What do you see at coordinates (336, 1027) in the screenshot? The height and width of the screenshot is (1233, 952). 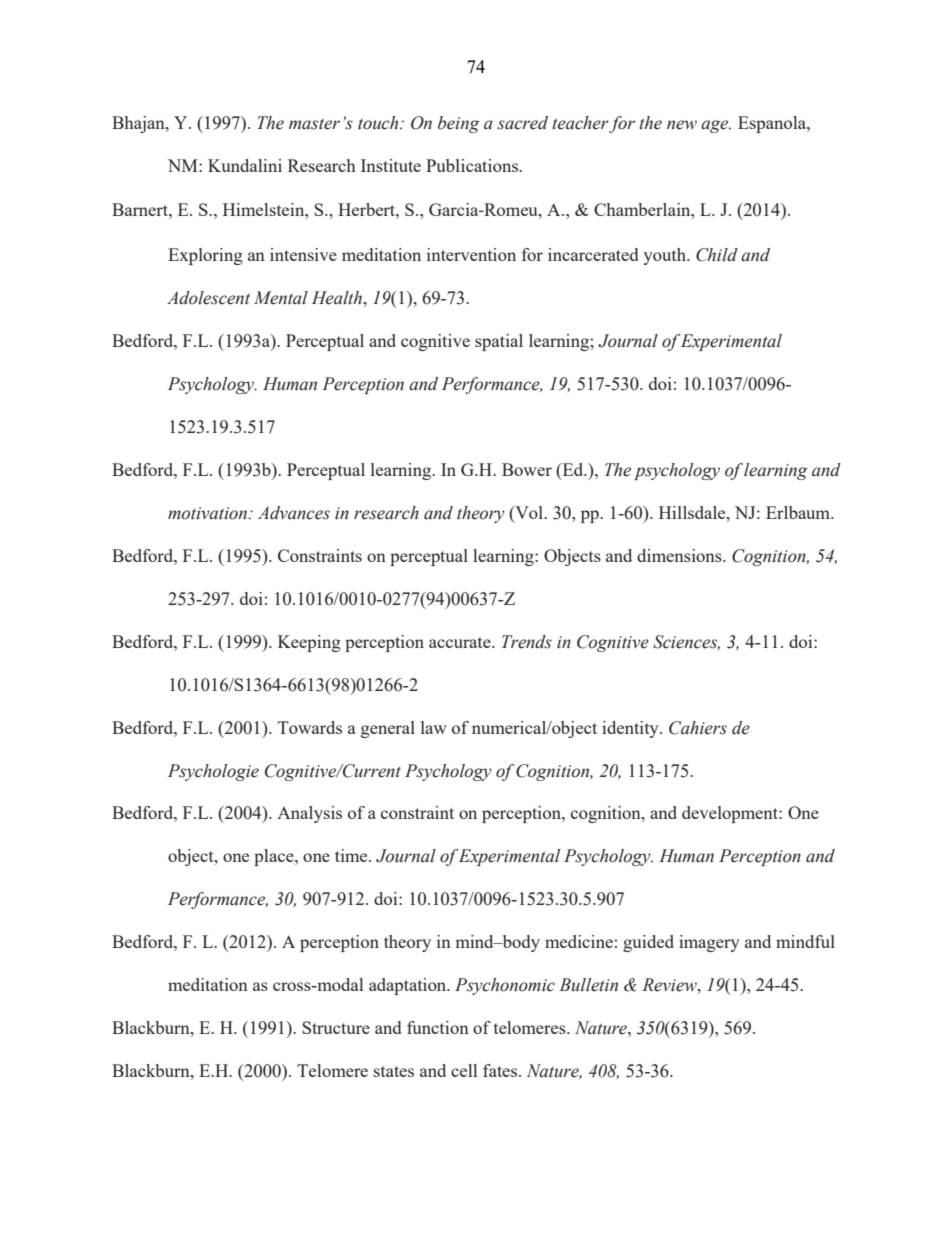 I see `Structure` at bounding box center [336, 1027].
